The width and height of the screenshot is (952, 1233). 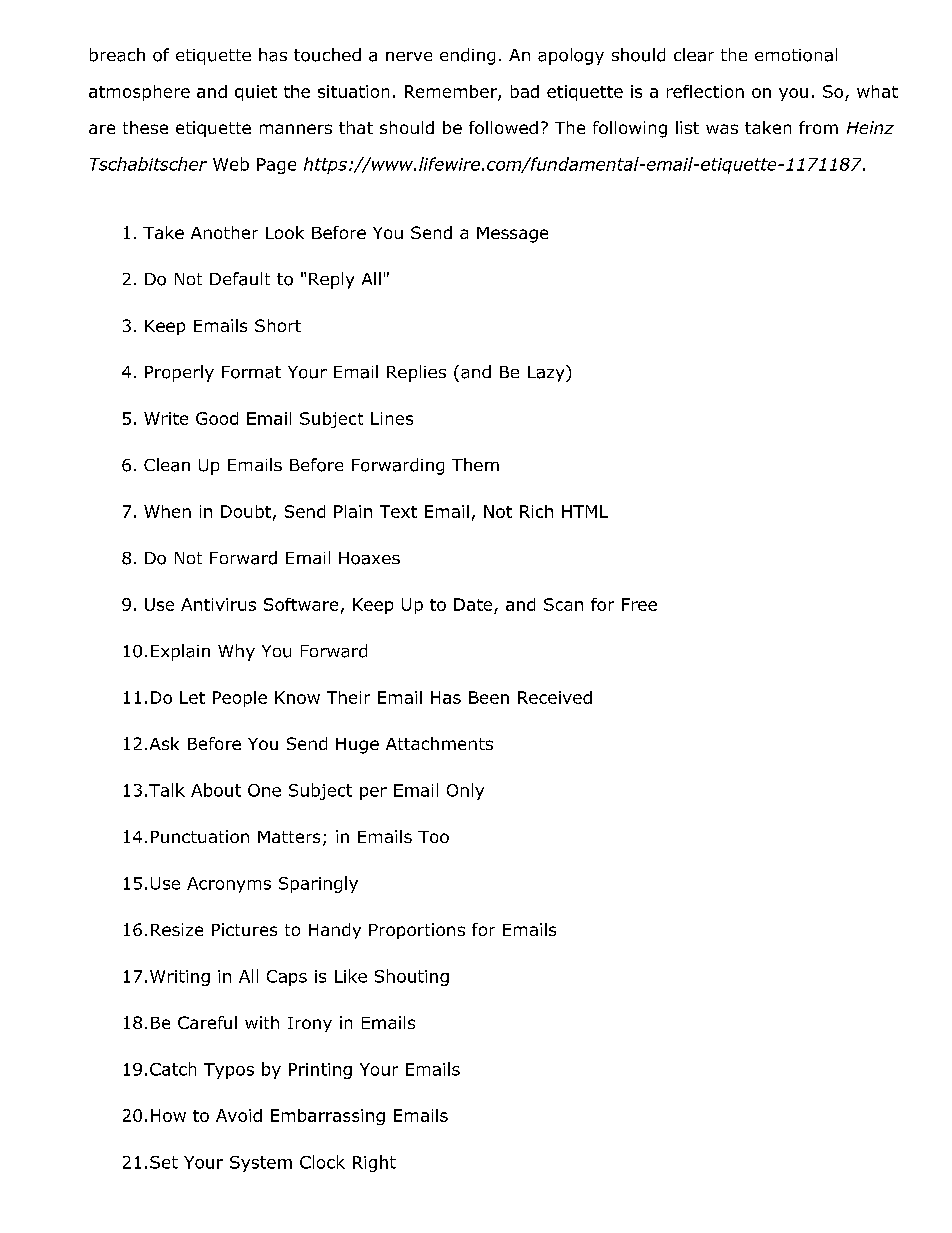 I want to click on About, so click(x=216, y=790).
